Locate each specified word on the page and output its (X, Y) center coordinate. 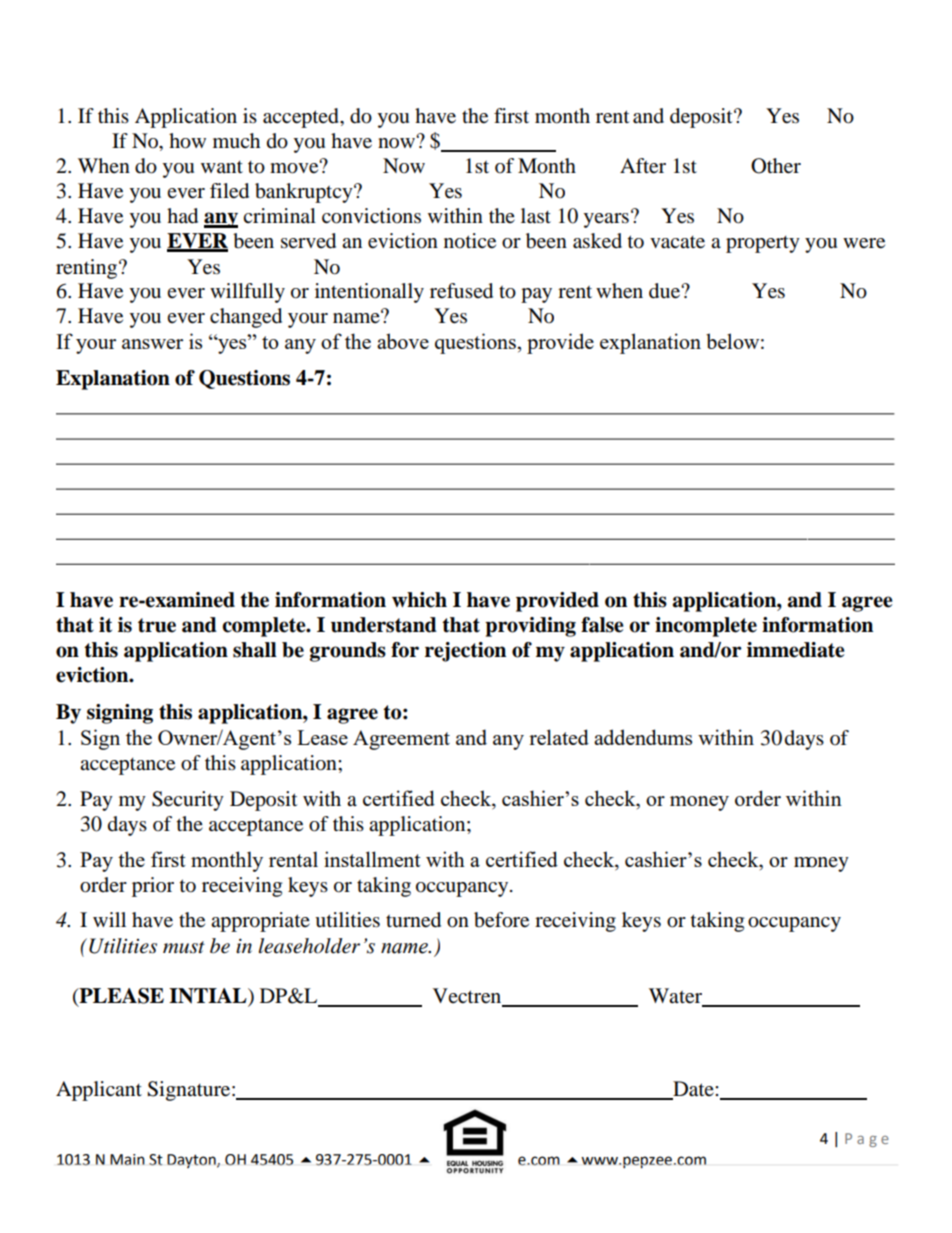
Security (188, 801)
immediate (796, 650)
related (559, 737)
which (419, 600)
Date (693, 1090)
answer (152, 344)
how (187, 141)
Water (675, 996)
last (536, 216)
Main (127, 1160)
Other (776, 166)
